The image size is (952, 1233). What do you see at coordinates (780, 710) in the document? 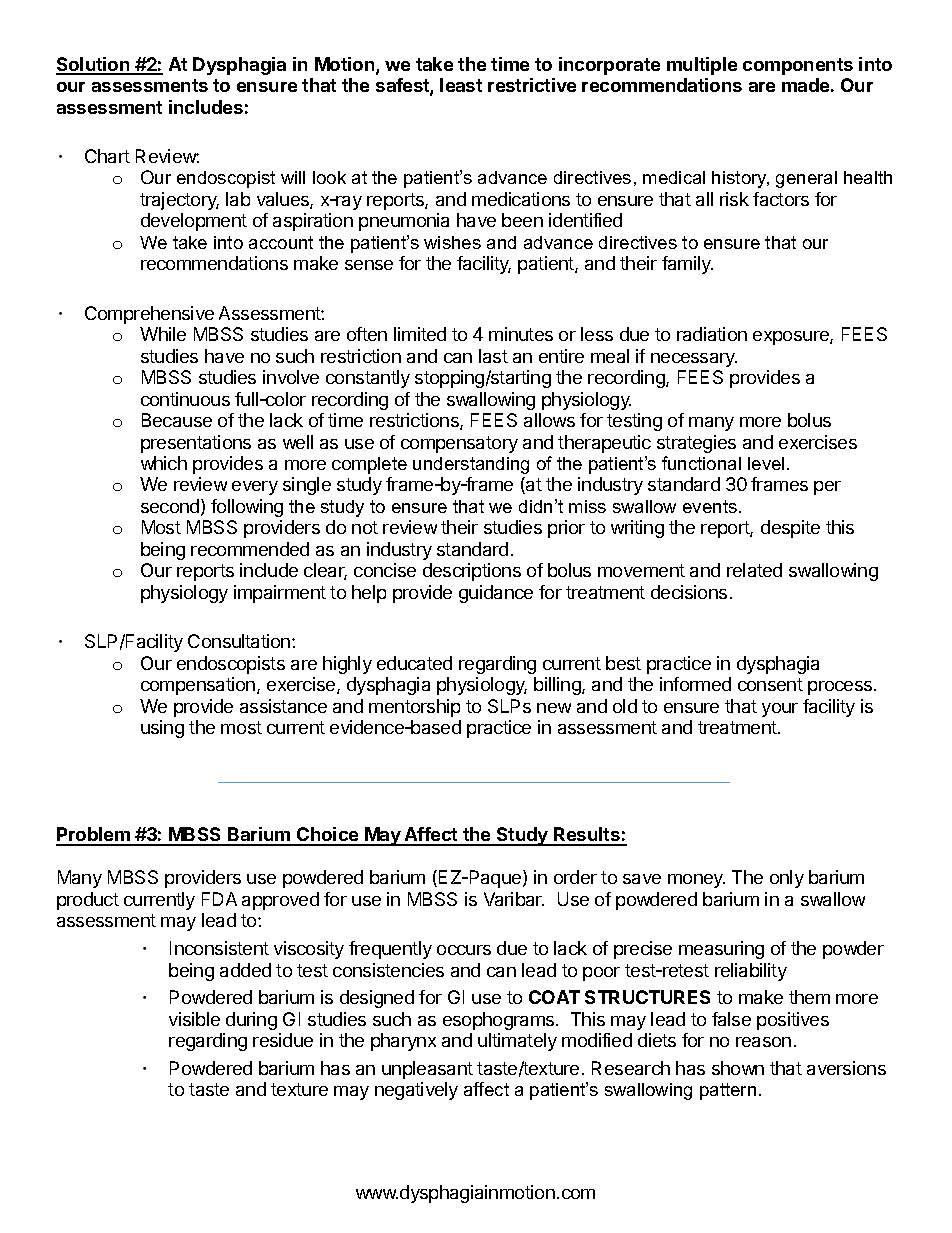
I see `your` at bounding box center [780, 710].
